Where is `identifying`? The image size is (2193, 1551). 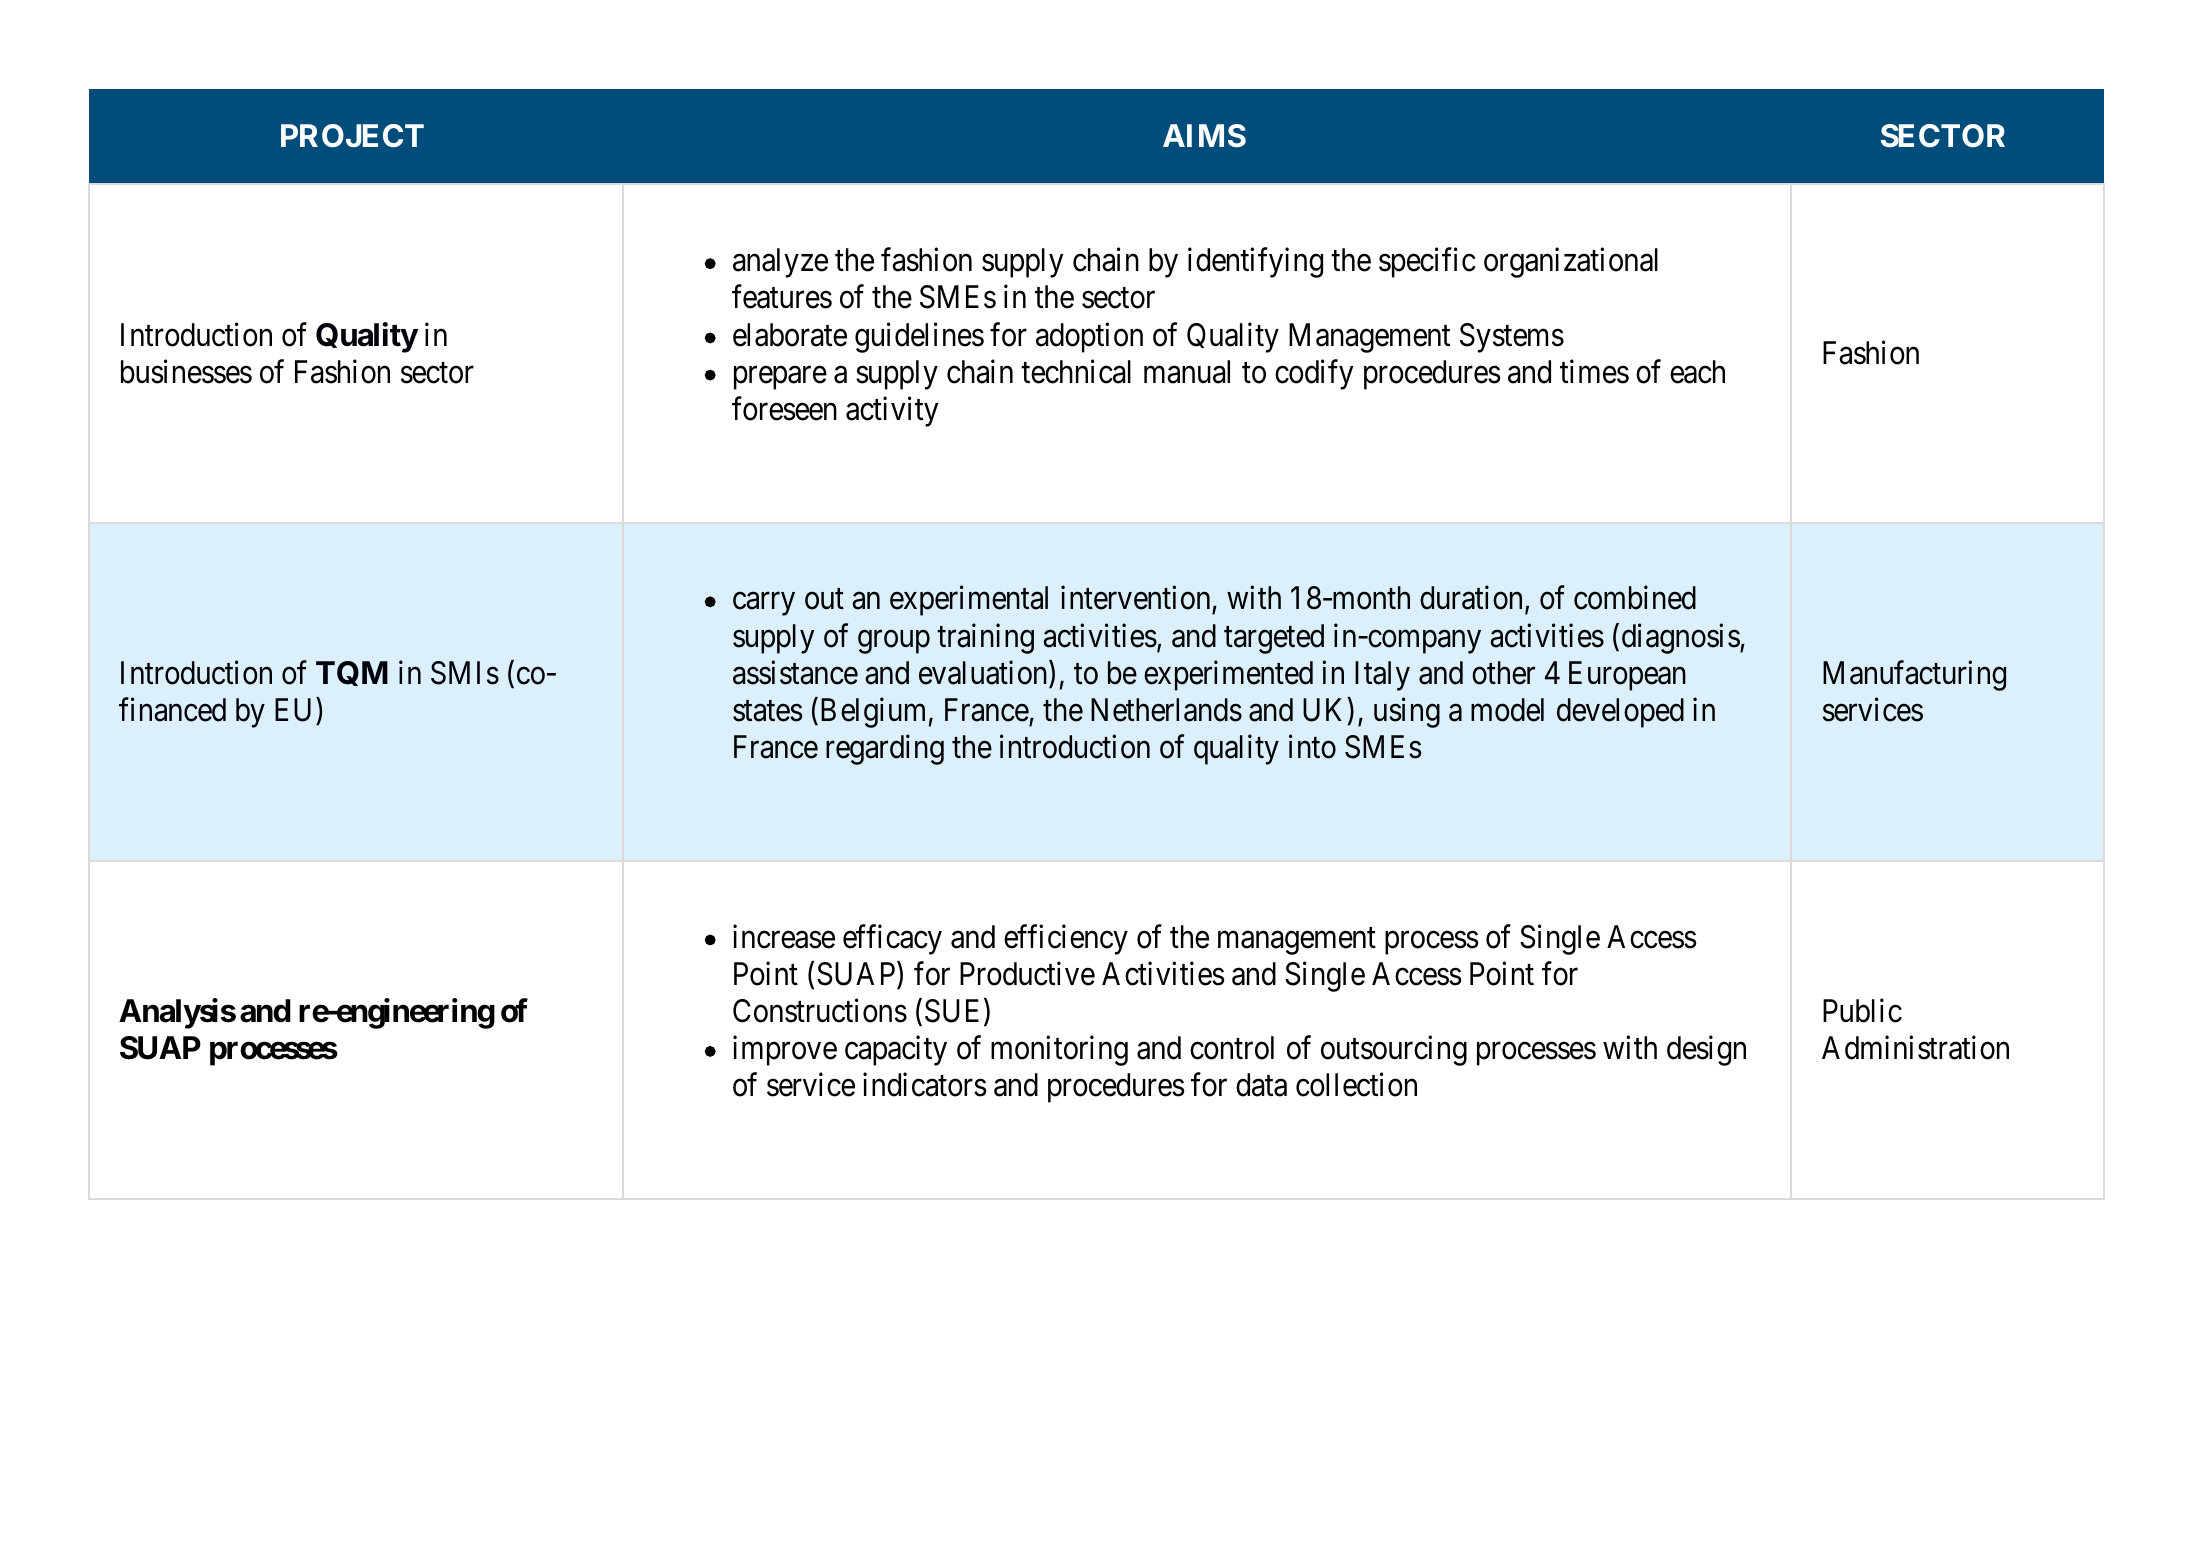 identifying is located at coordinates (1255, 263).
